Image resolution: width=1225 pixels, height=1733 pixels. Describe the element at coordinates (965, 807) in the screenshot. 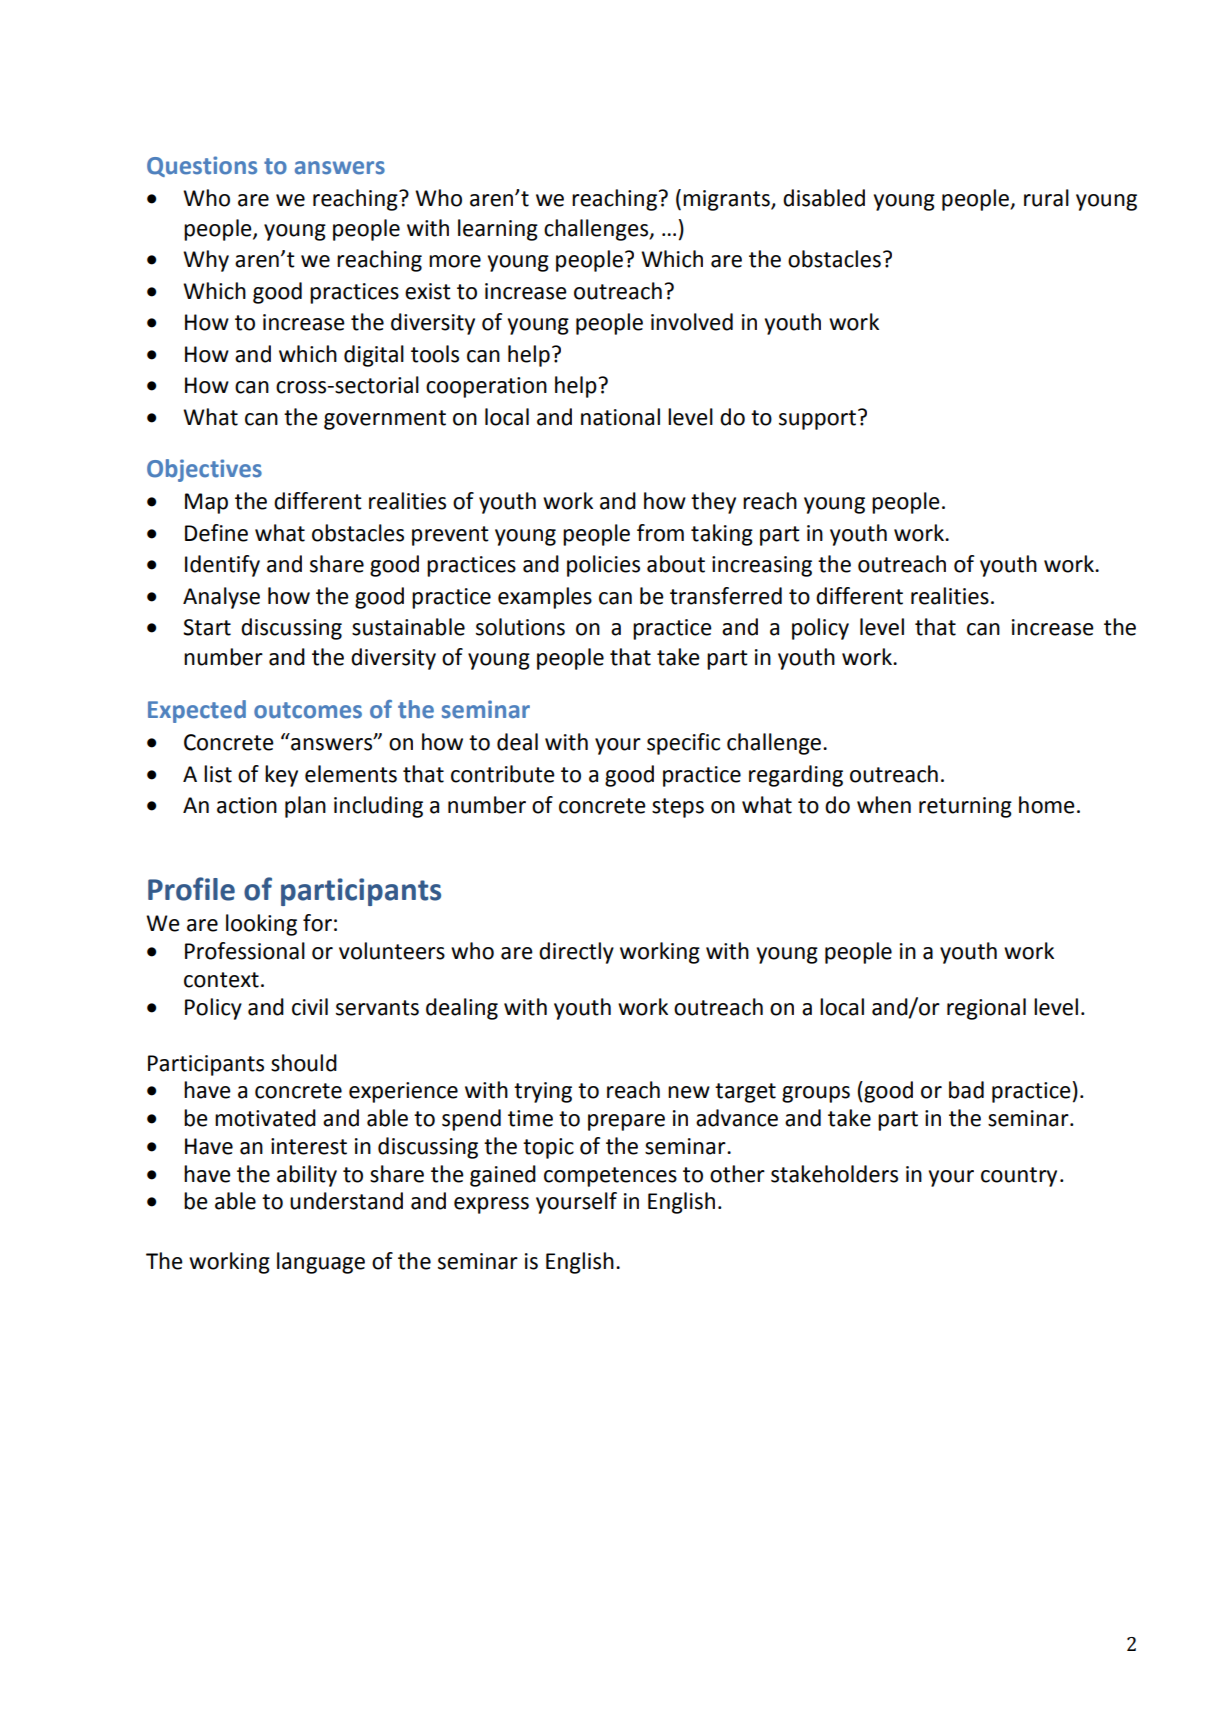

I see `returning` at that location.
